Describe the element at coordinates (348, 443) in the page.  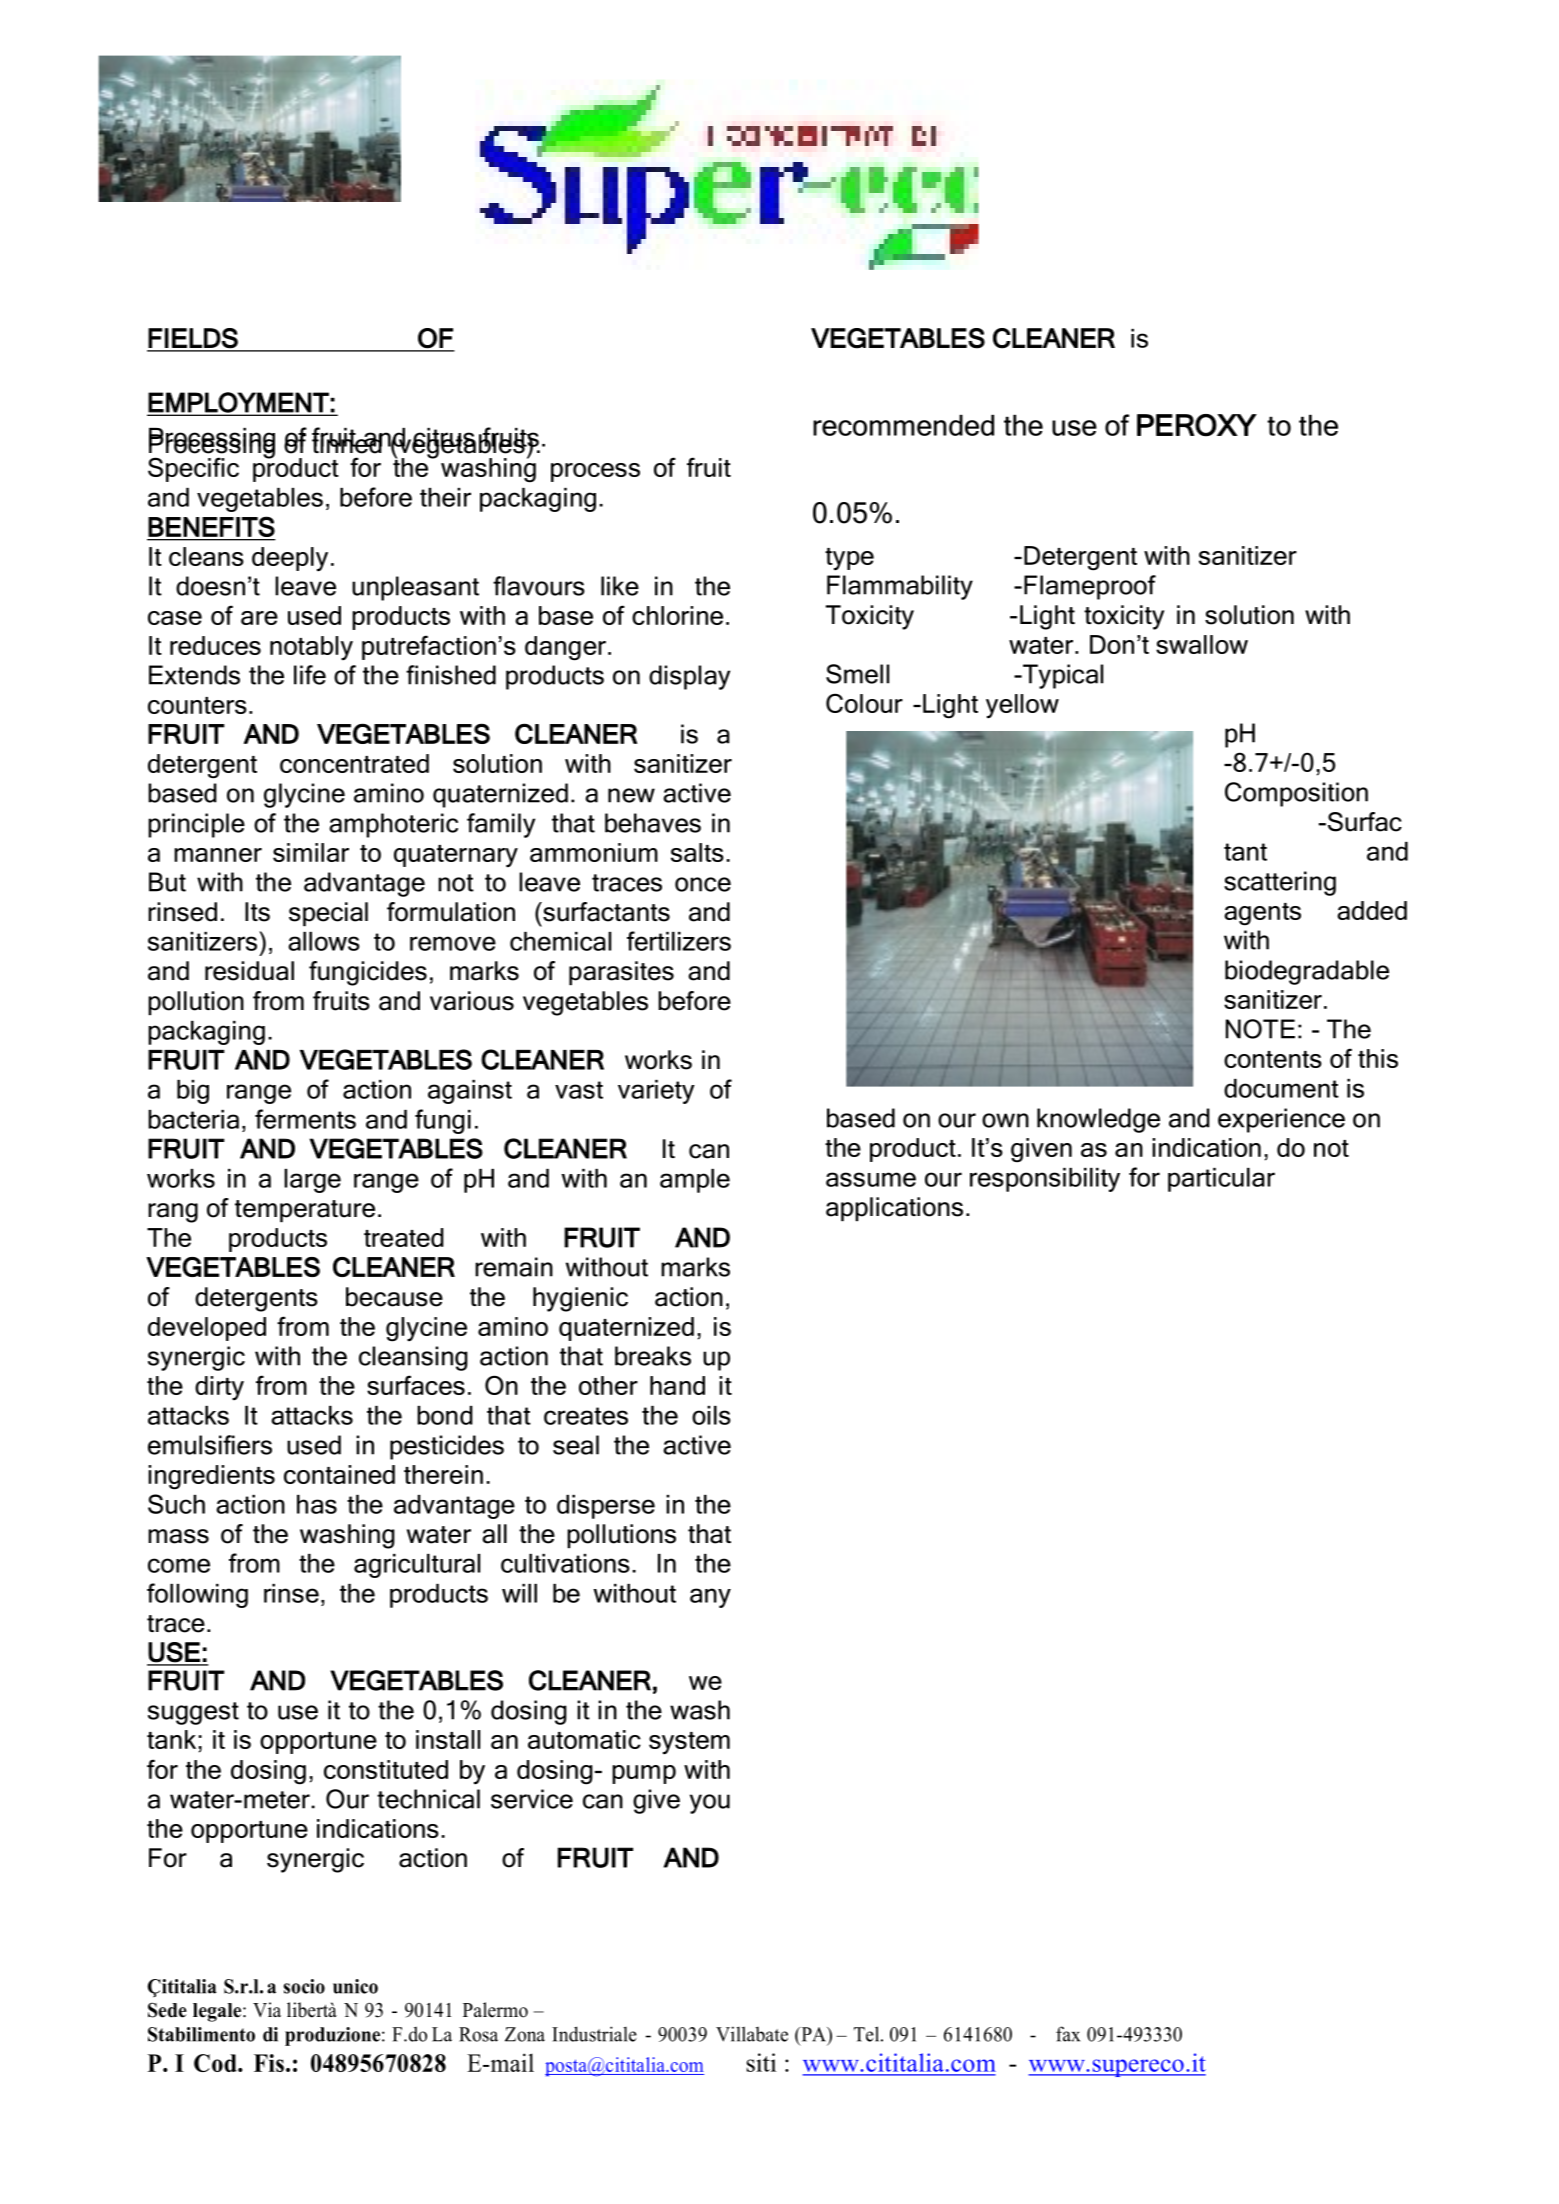
I see `tinned` at that location.
